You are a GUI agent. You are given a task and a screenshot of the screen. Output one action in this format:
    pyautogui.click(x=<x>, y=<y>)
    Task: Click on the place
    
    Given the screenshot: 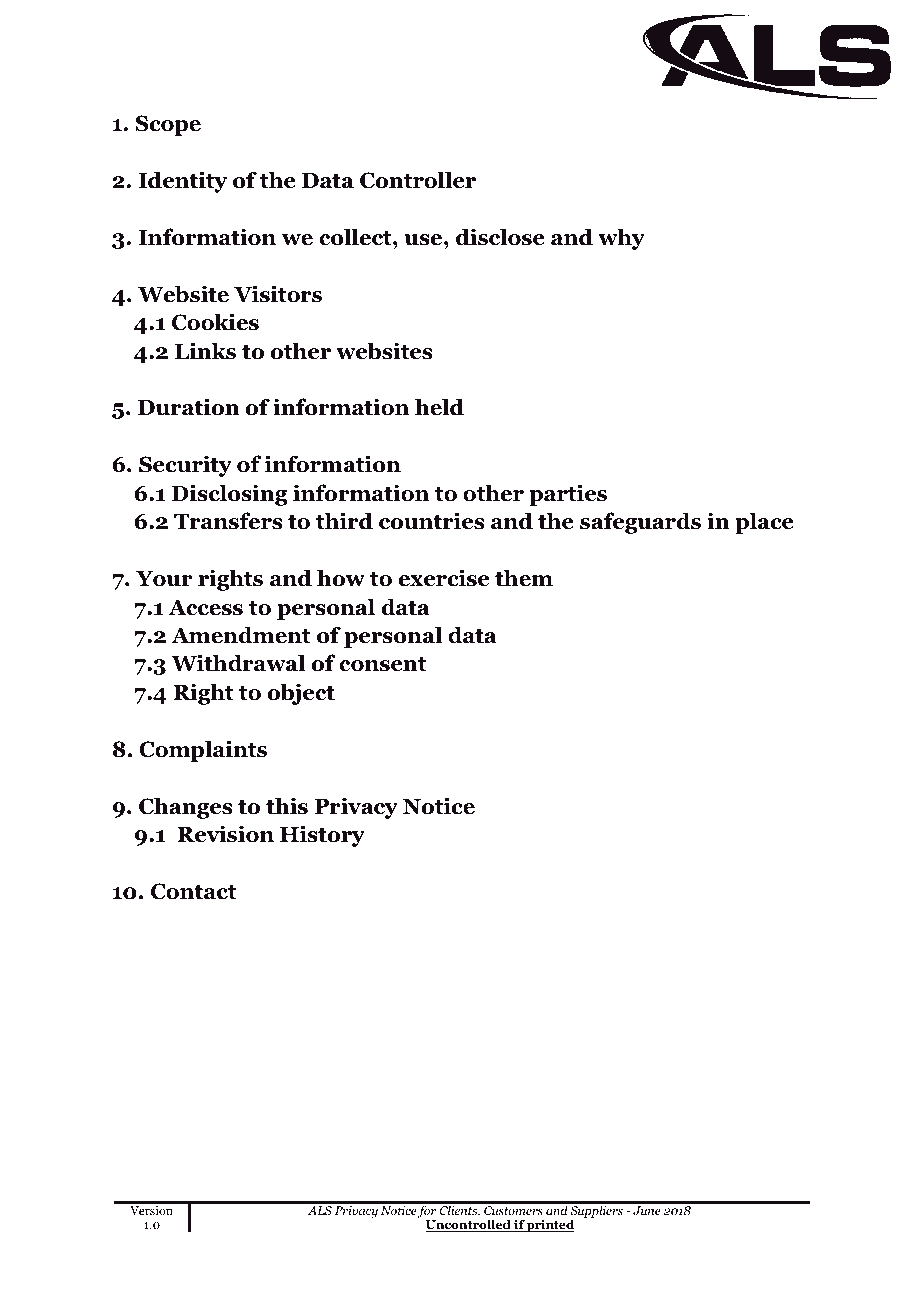 What is the action you would take?
    pyautogui.click(x=764, y=523)
